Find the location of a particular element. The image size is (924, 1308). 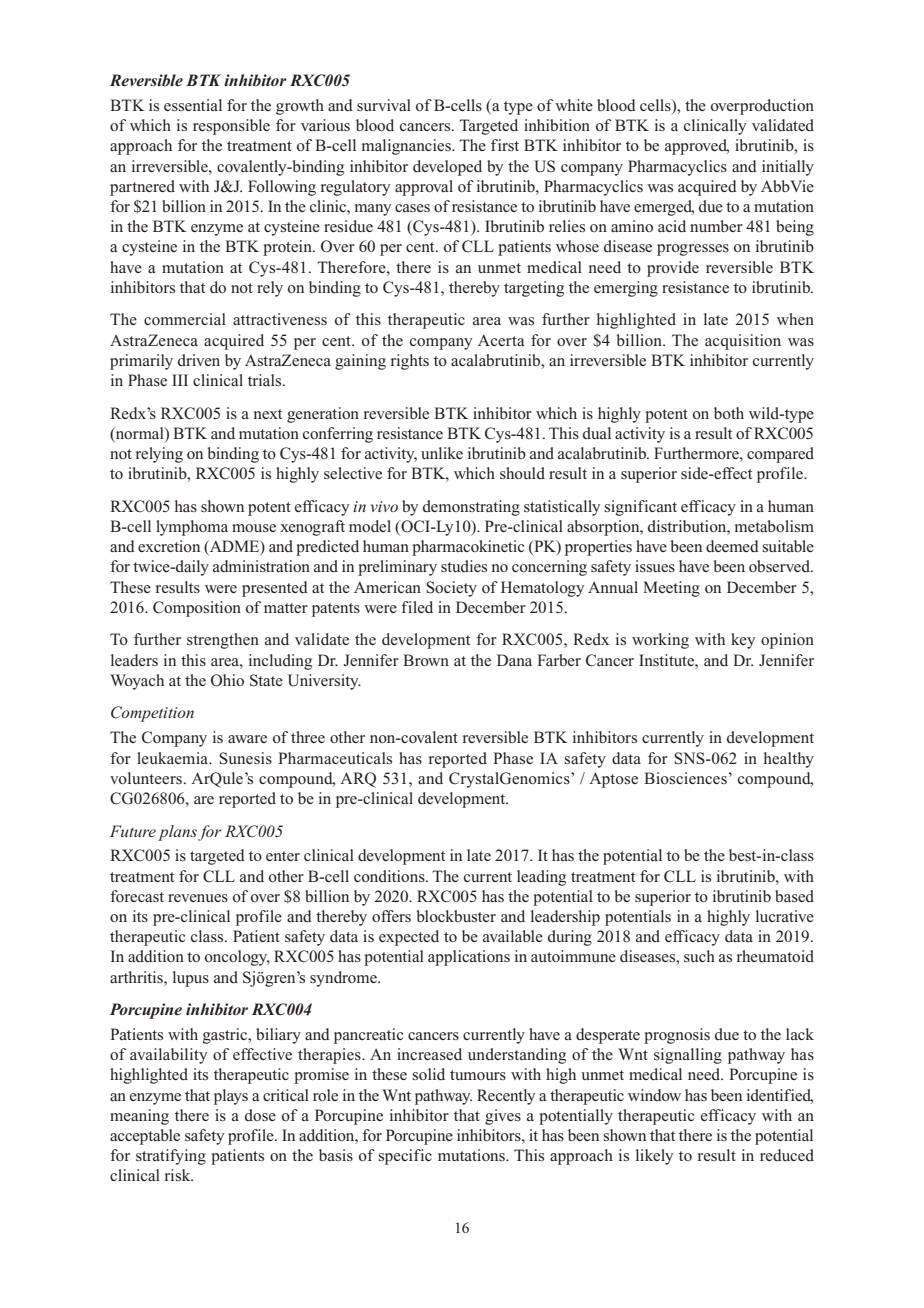

initially is located at coordinates (788, 168).
